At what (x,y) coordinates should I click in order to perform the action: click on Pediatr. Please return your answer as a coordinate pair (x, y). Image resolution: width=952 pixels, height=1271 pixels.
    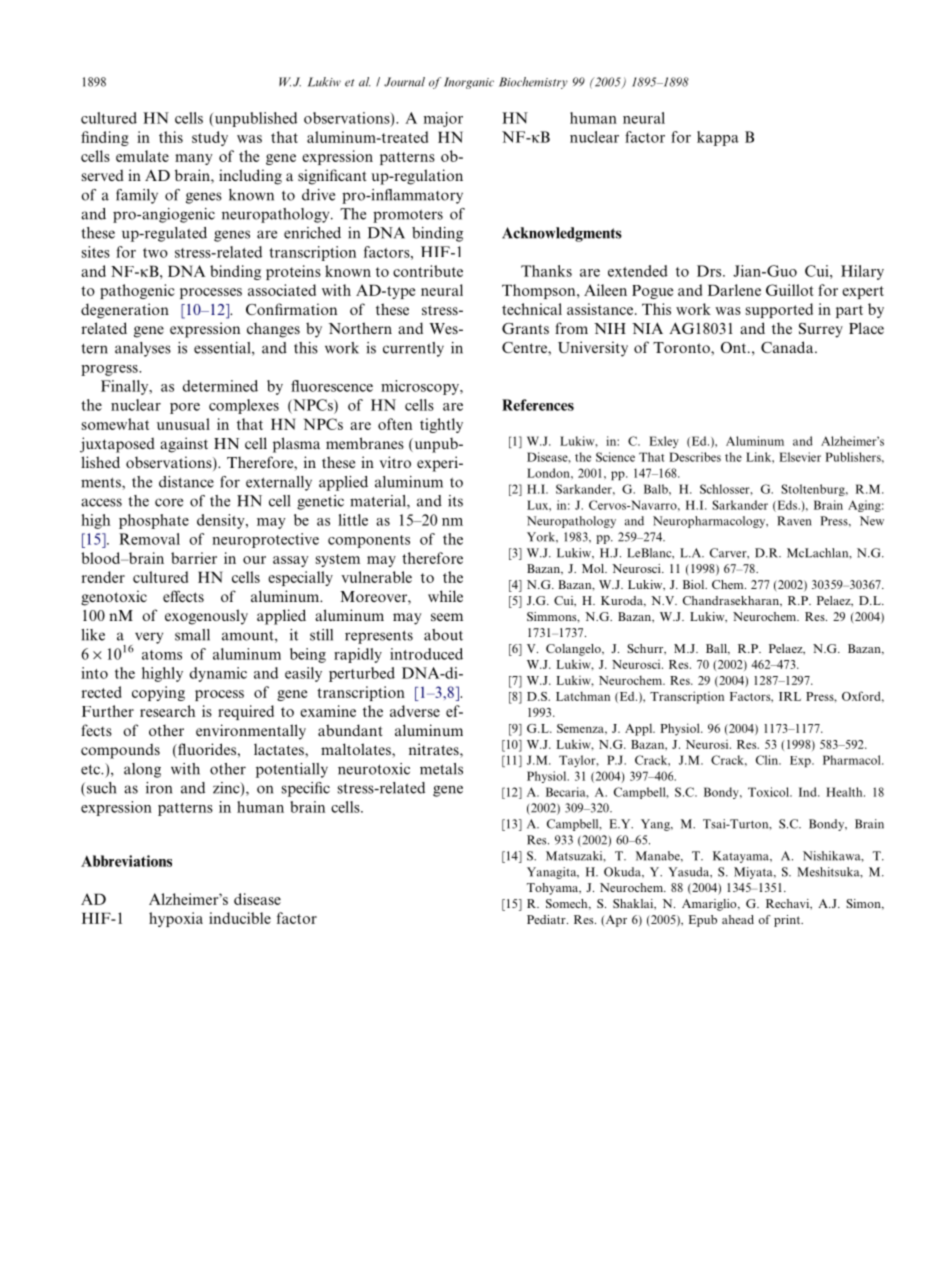
    Looking at the image, I should click on (547, 919).
